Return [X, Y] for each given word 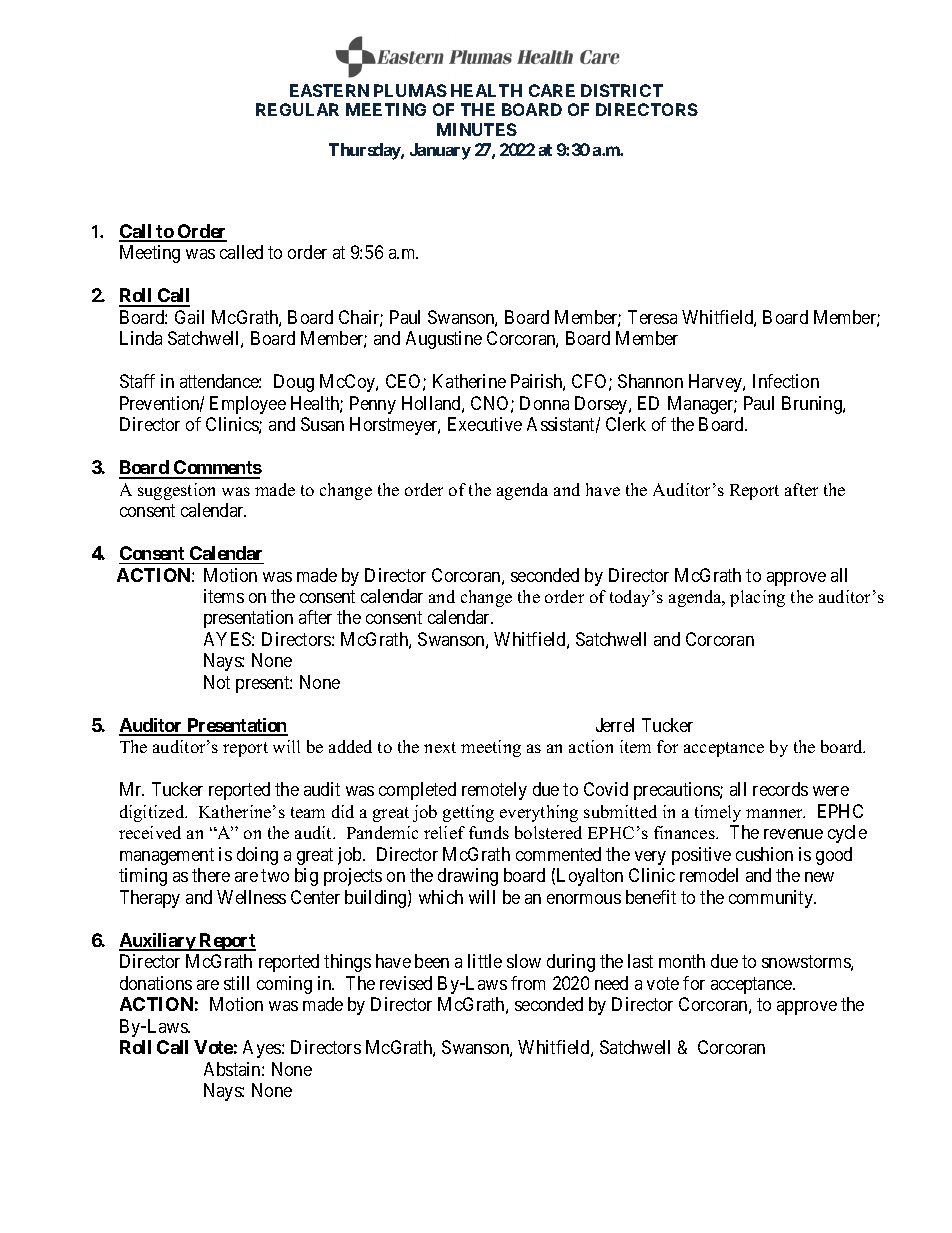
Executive [485, 424]
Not [217, 682]
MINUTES [477, 129]
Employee [248, 405]
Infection [786, 381]
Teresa [652, 317]
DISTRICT [622, 90]
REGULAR [297, 109]
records [780, 789]
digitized [153, 813]
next [440, 747]
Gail [189, 317]
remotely [494, 791]
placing [757, 598]
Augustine [444, 340]
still [236, 983]
